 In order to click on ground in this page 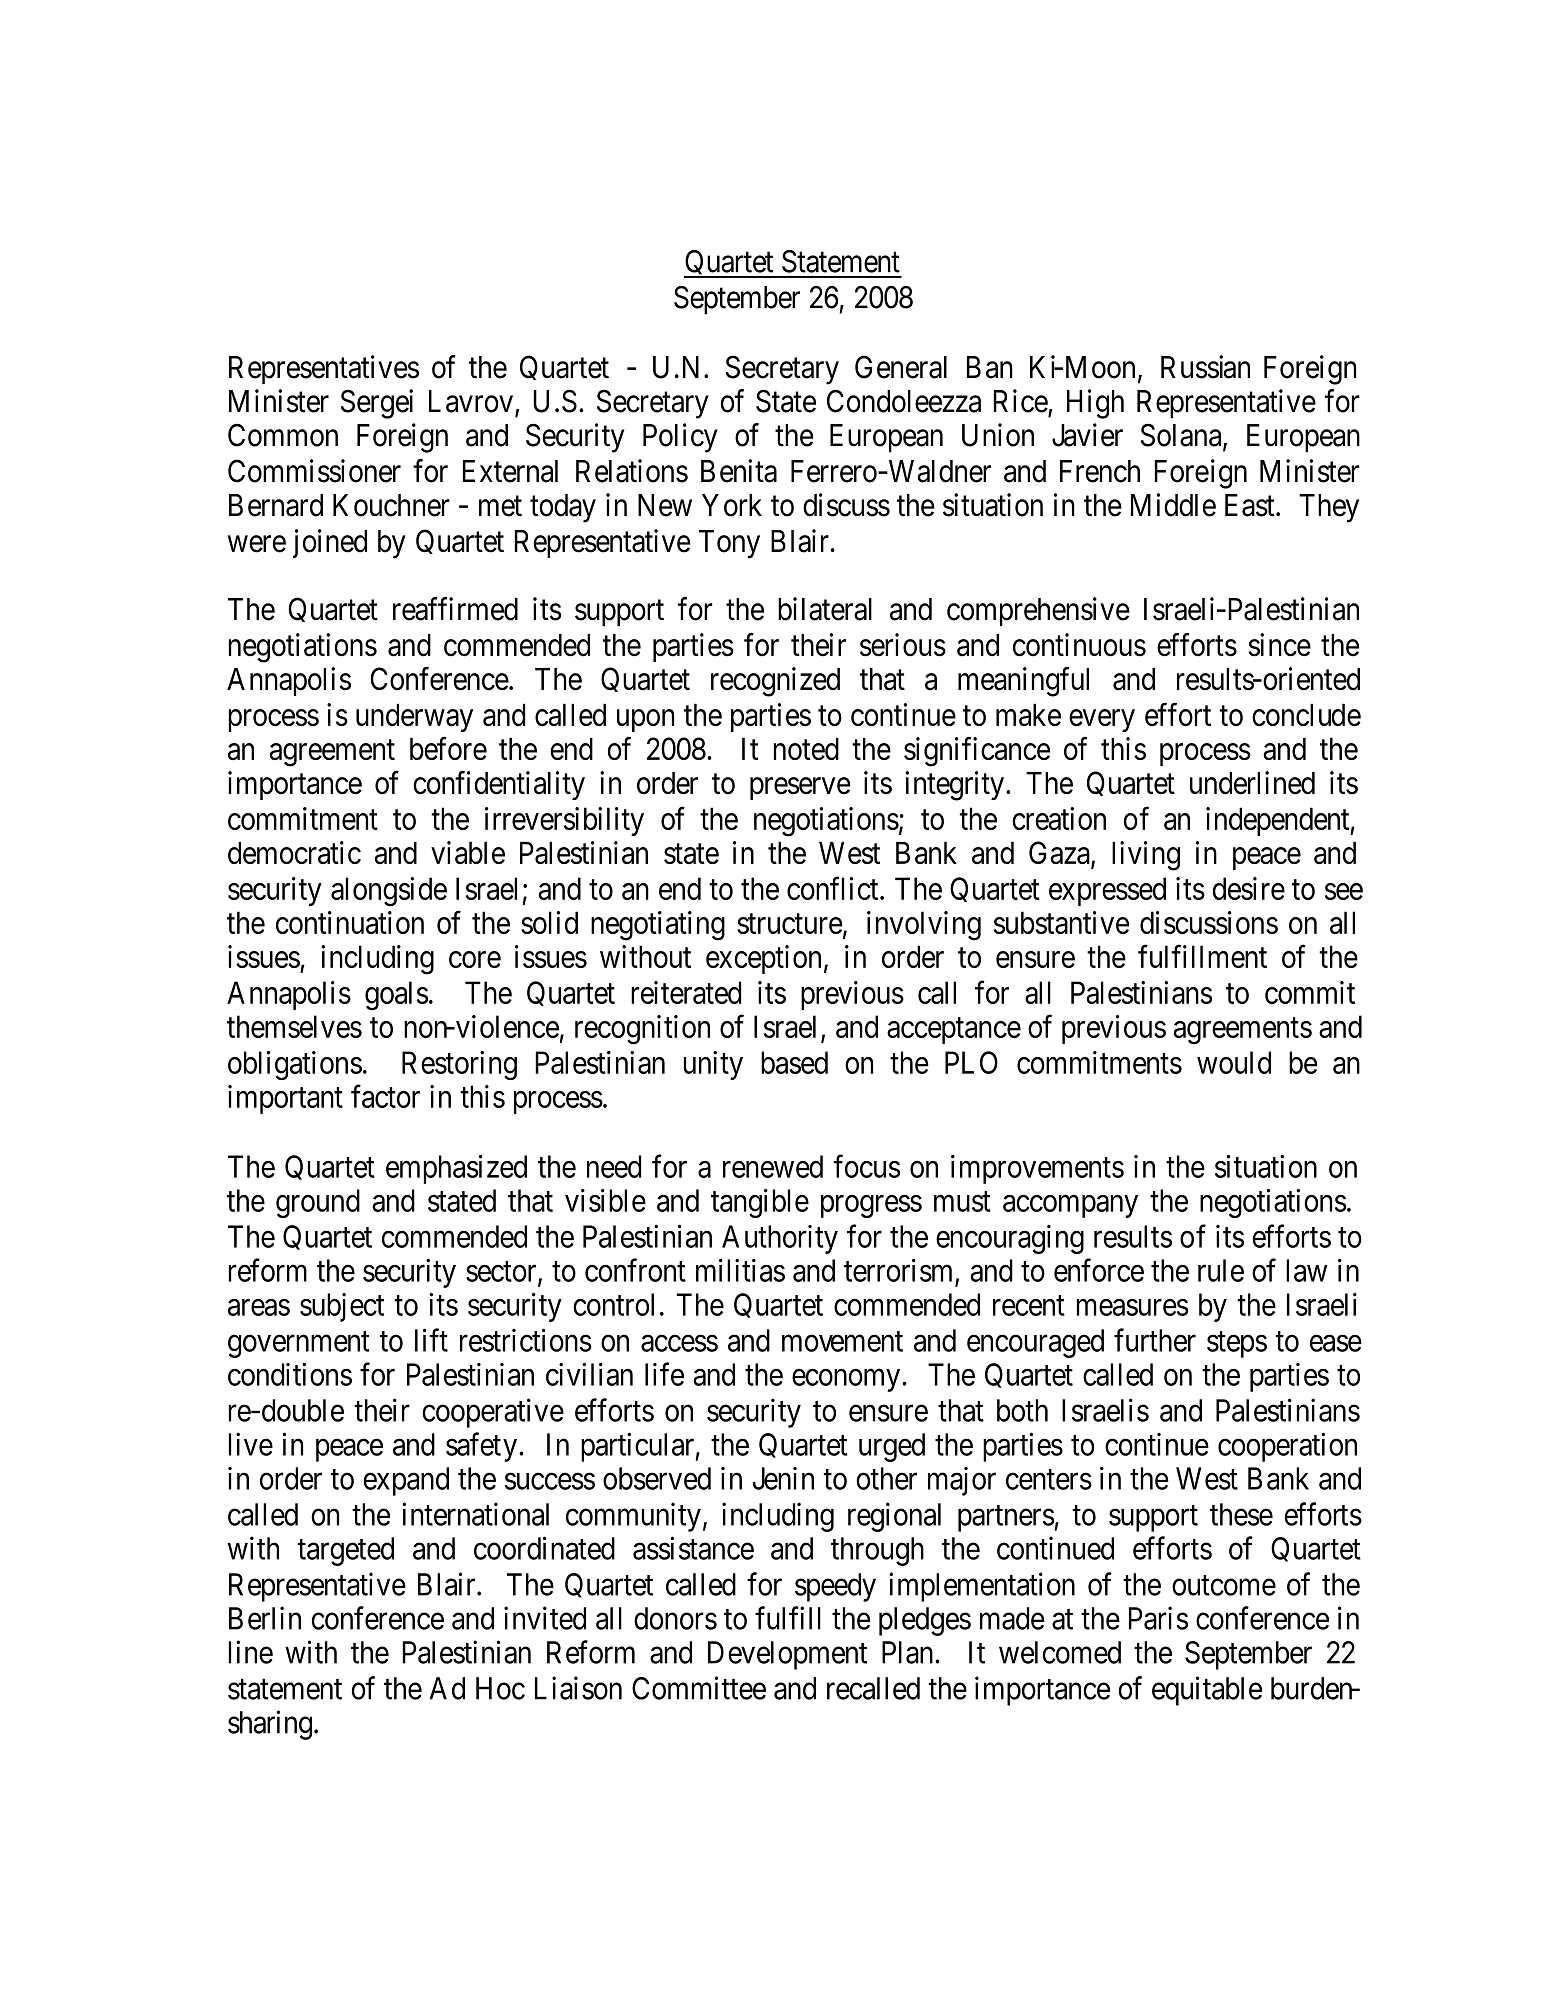, I will do `click(318, 1203)`.
